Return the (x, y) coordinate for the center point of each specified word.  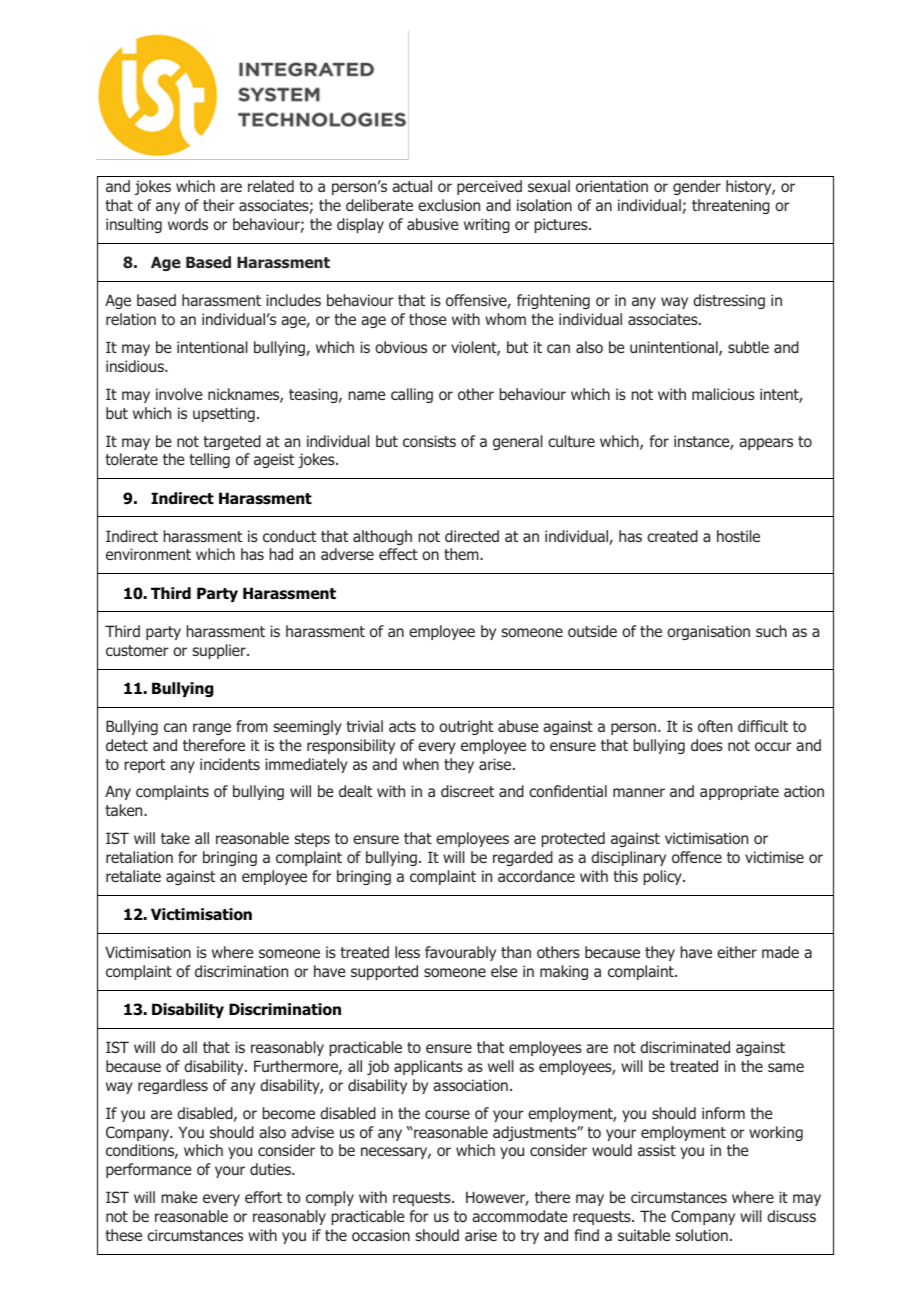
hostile (738, 536)
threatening (731, 206)
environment (148, 554)
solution (701, 1235)
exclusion (449, 205)
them (462, 554)
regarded (523, 858)
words (188, 224)
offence (697, 857)
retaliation (139, 857)
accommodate (519, 1216)
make (179, 1197)
